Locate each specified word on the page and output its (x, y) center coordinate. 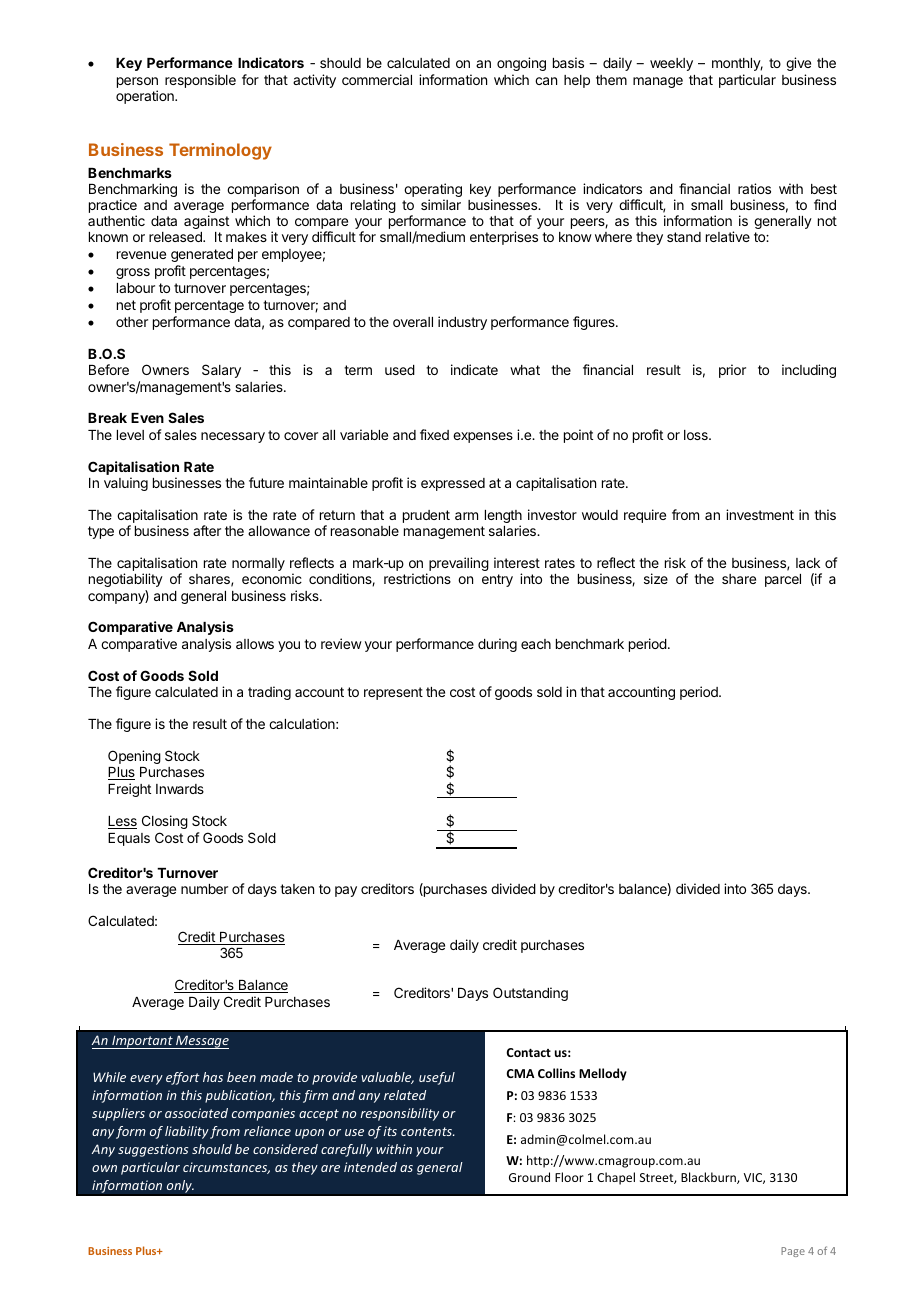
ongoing (521, 64)
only (180, 1186)
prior (732, 371)
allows (255, 644)
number (204, 889)
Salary (221, 371)
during (497, 645)
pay (346, 891)
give (798, 64)
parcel (783, 580)
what (525, 370)
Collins (556, 1073)
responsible (200, 81)
